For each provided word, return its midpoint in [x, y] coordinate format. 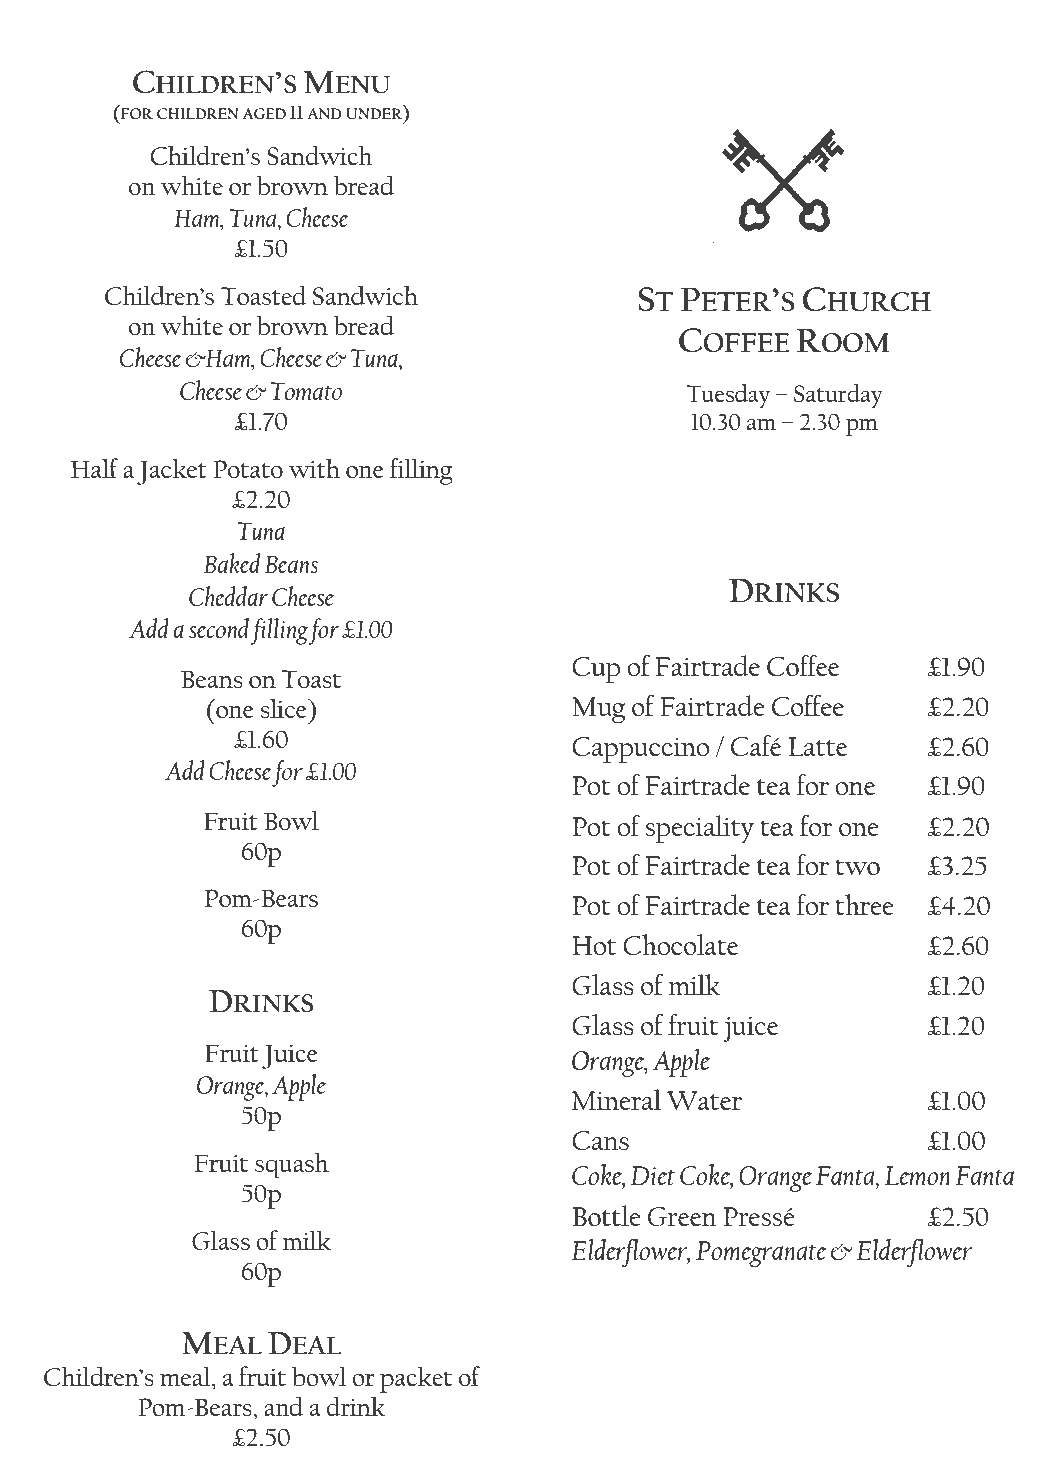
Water [704, 1100]
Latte [817, 746]
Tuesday [728, 396]
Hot [594, 945]
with [314, 468]
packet [416, 1379]
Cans [600, 1140]
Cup [596, 670]
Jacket [172, 471]
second [219, 628]
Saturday [838, 396]
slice [284, 708]
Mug [599, 710]
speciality [699, 829]
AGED [264, 113]
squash [292, 1165]
